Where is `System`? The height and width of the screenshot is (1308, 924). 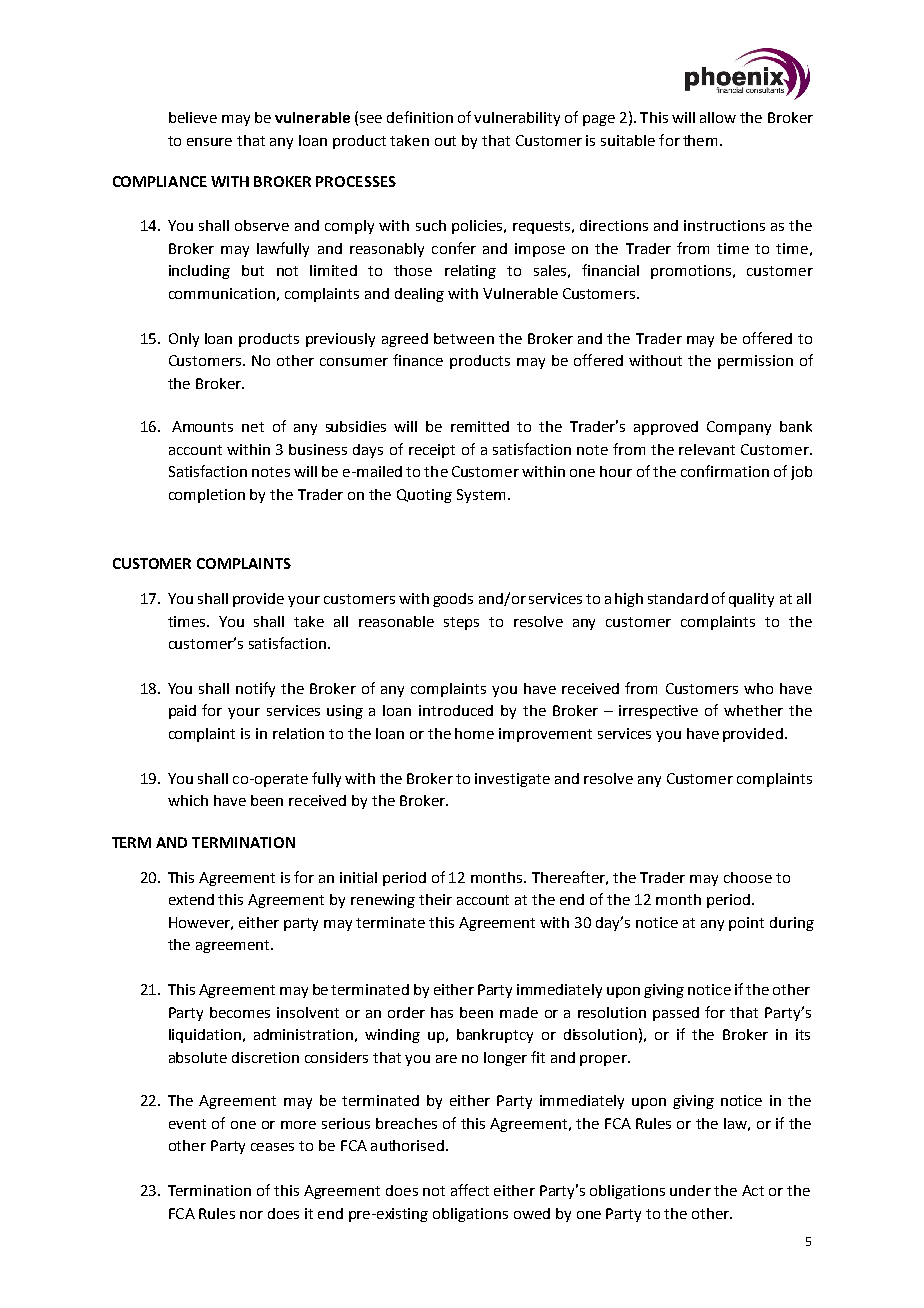
System is located at coordinates (481, 496).
